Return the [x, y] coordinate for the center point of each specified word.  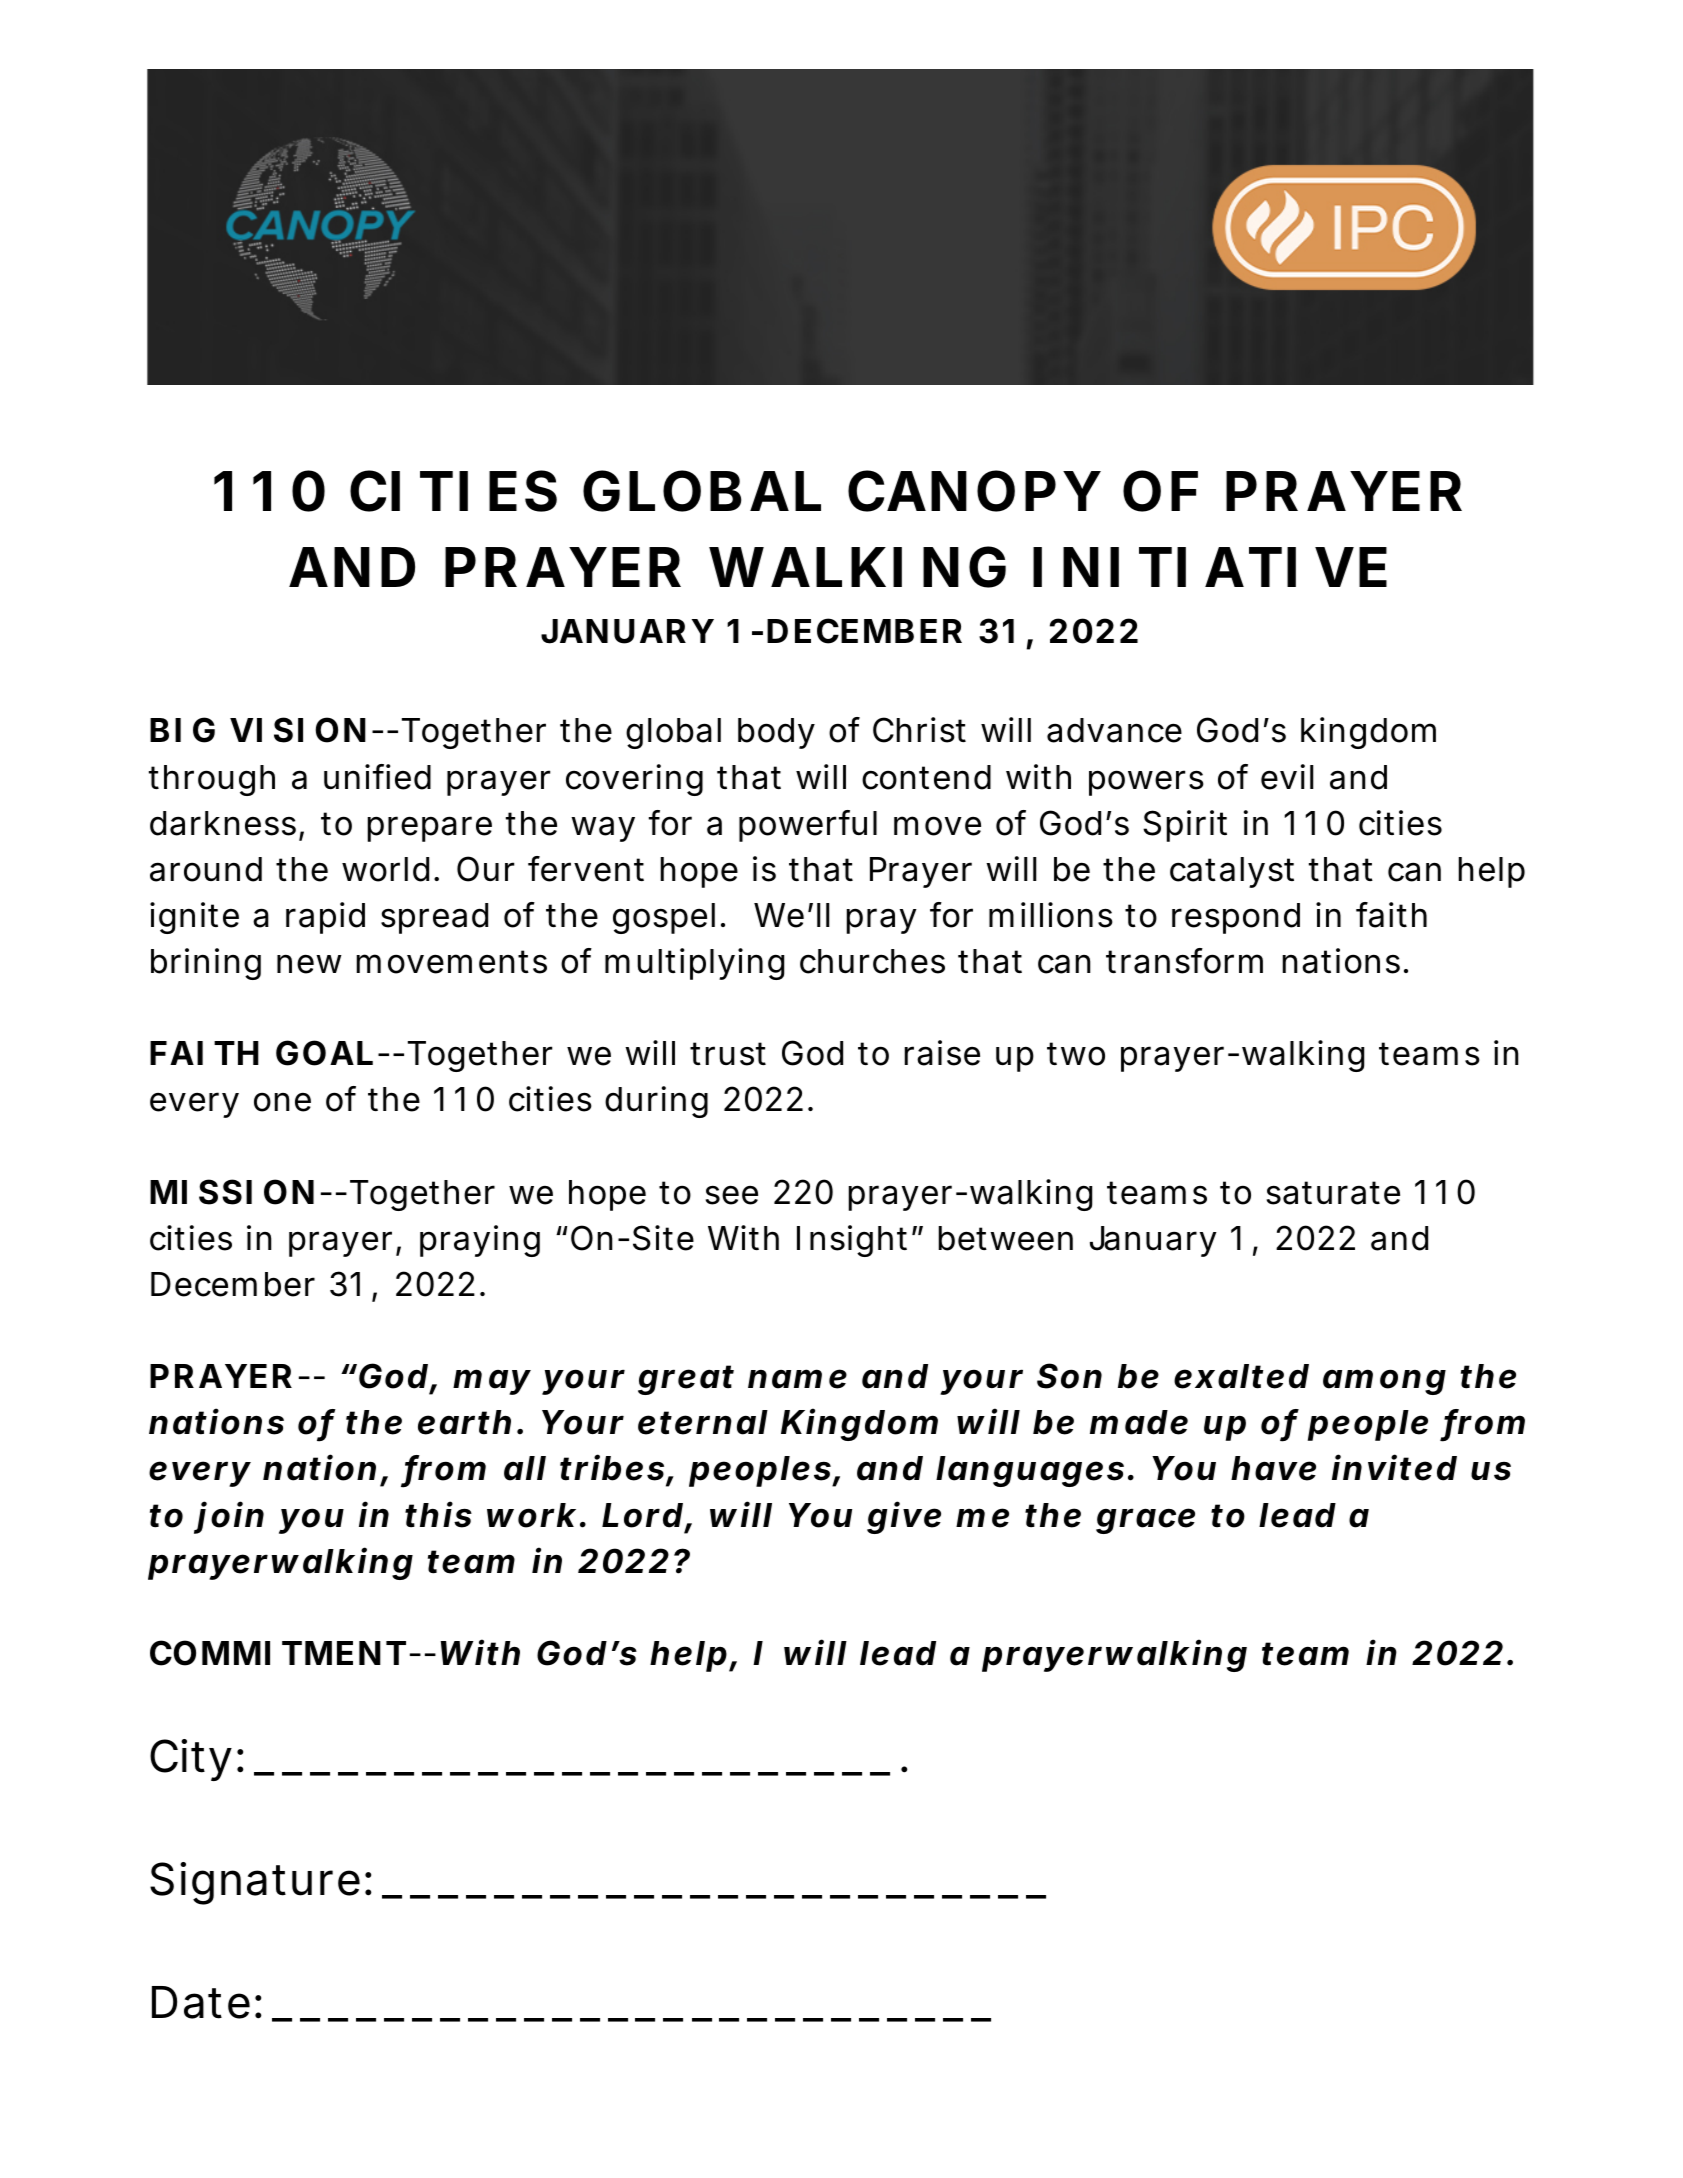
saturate [1333, 1193]
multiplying [694, 964]
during [656, 1102]
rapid [325, 918]
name [797, 1379]
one [282, 1102]
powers [1146, 783]
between [1005, 1238]
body [776, 733]
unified [377, 777]
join [229, 1517]
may [491, 1382]
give [904, 1517]
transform [1184, 961]
